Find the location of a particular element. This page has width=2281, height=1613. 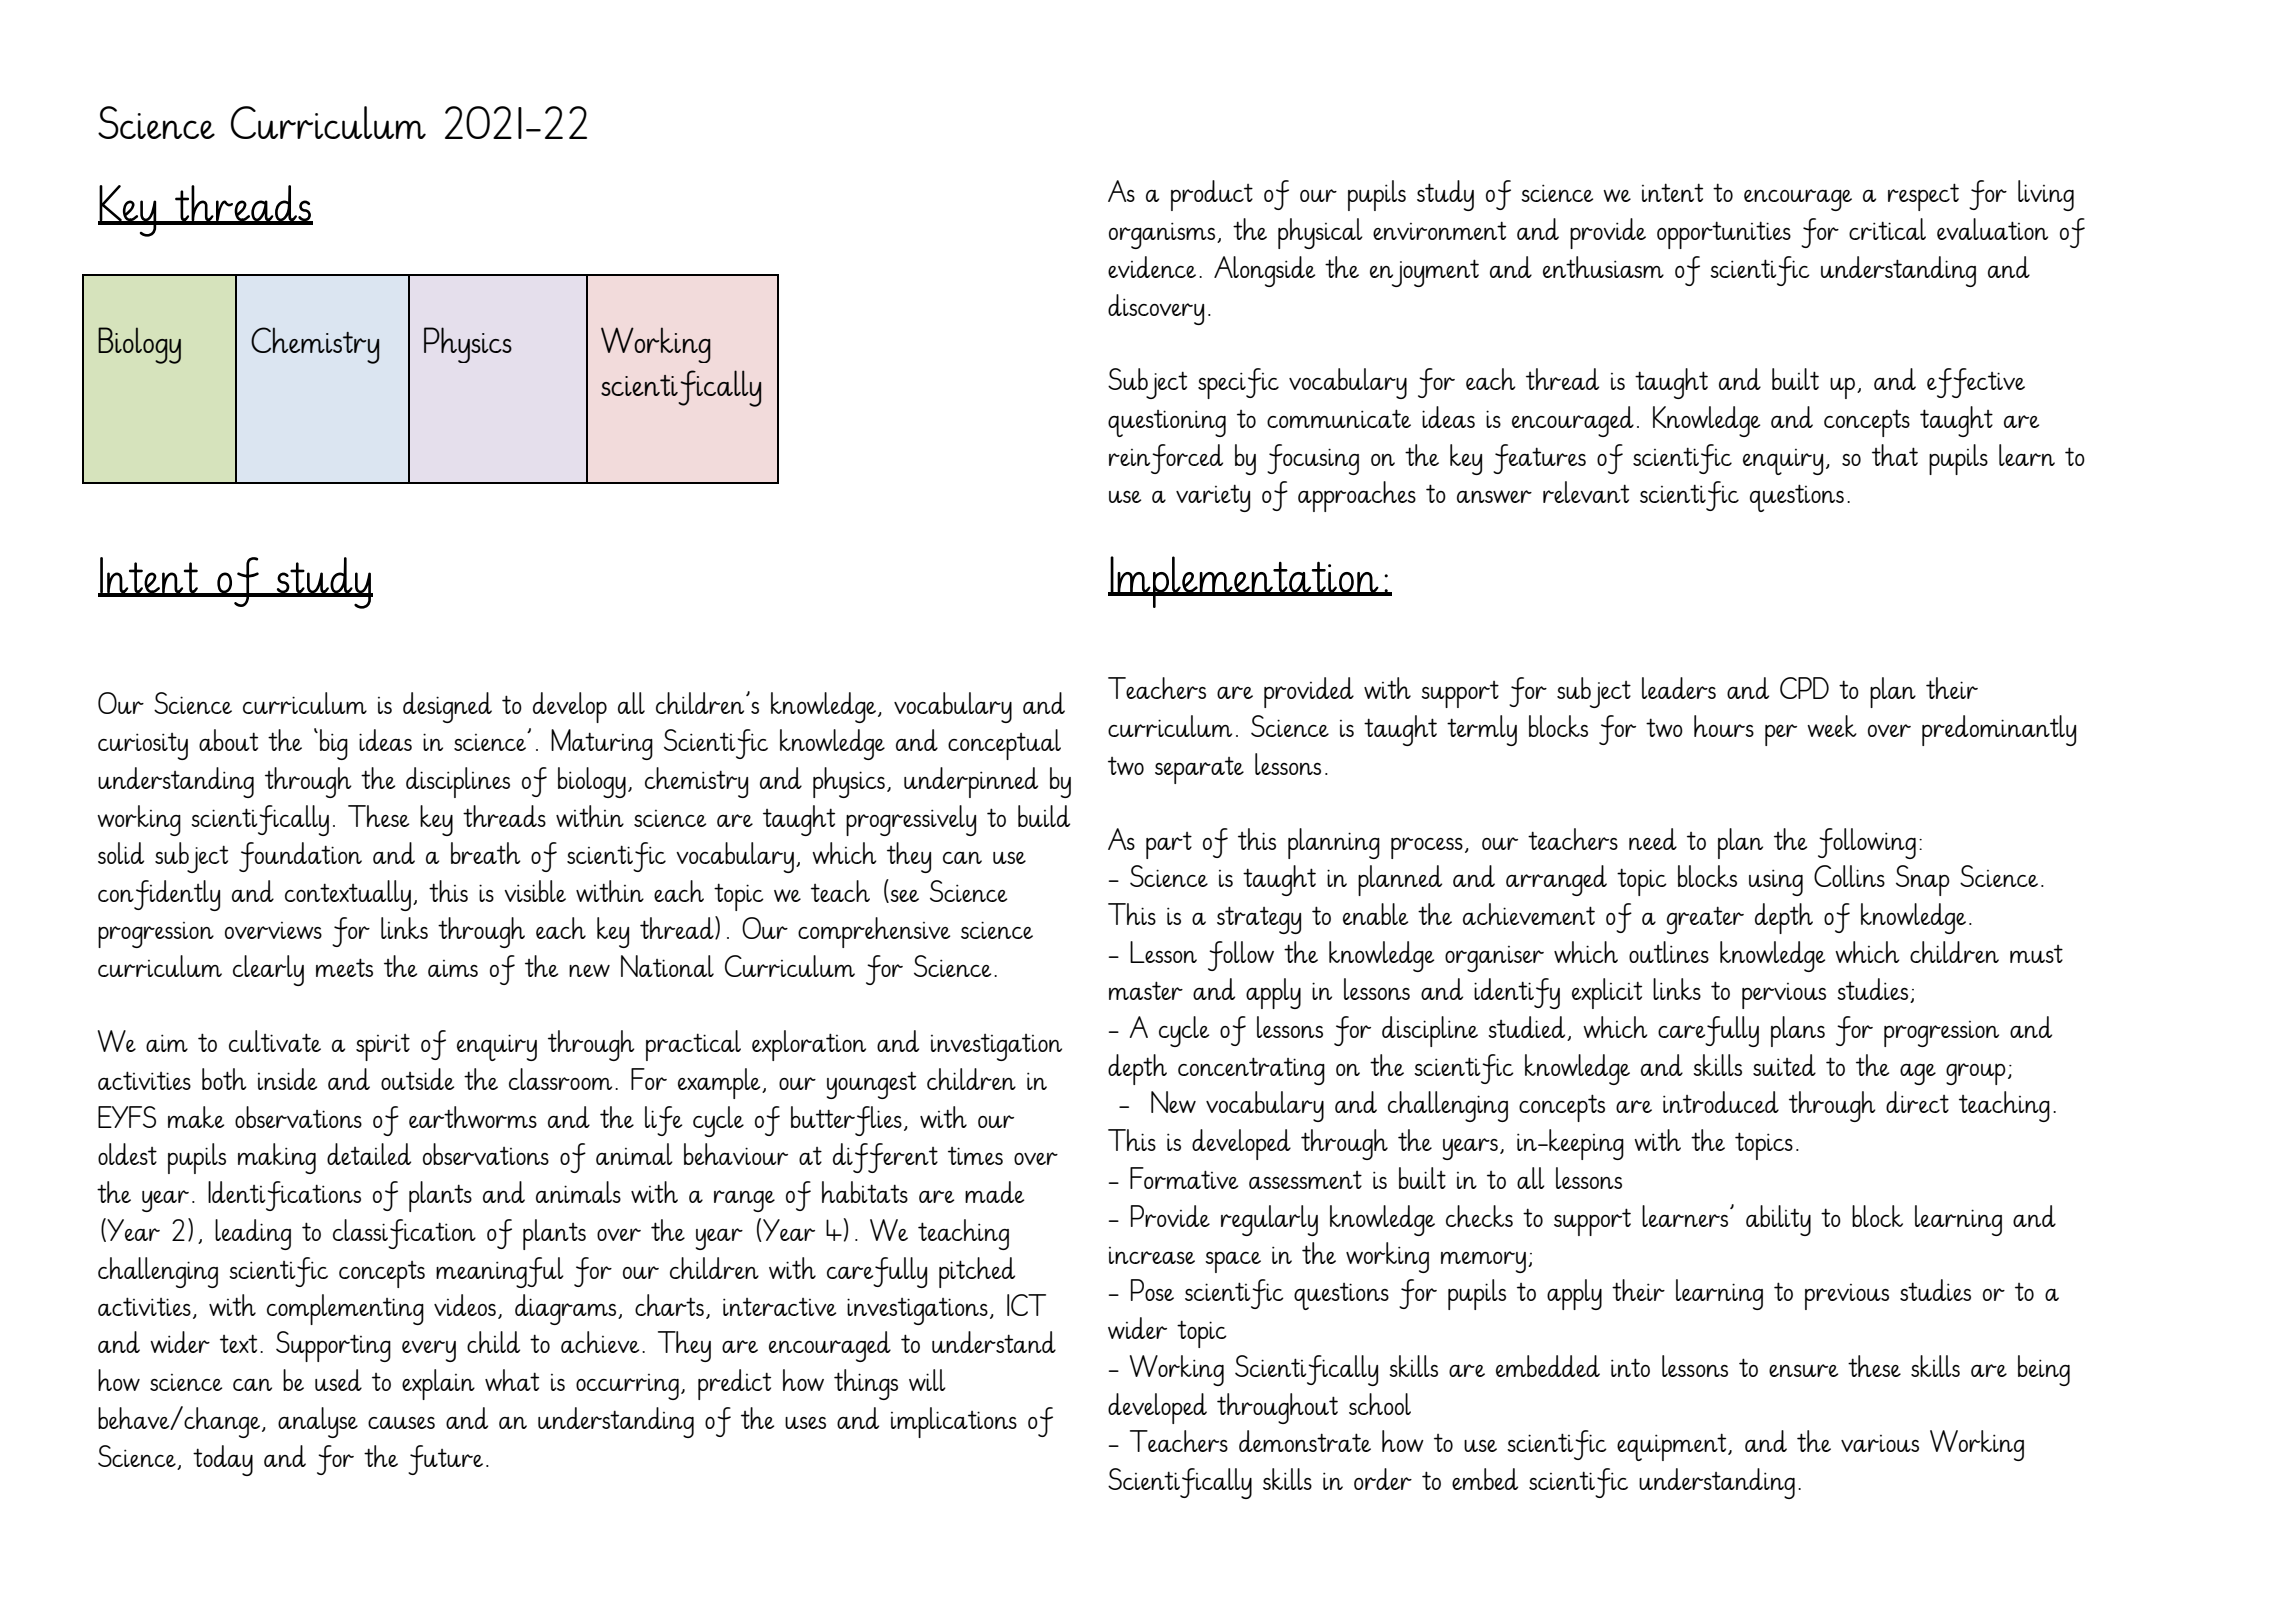

foundation is located at coordinates (300, 857).
